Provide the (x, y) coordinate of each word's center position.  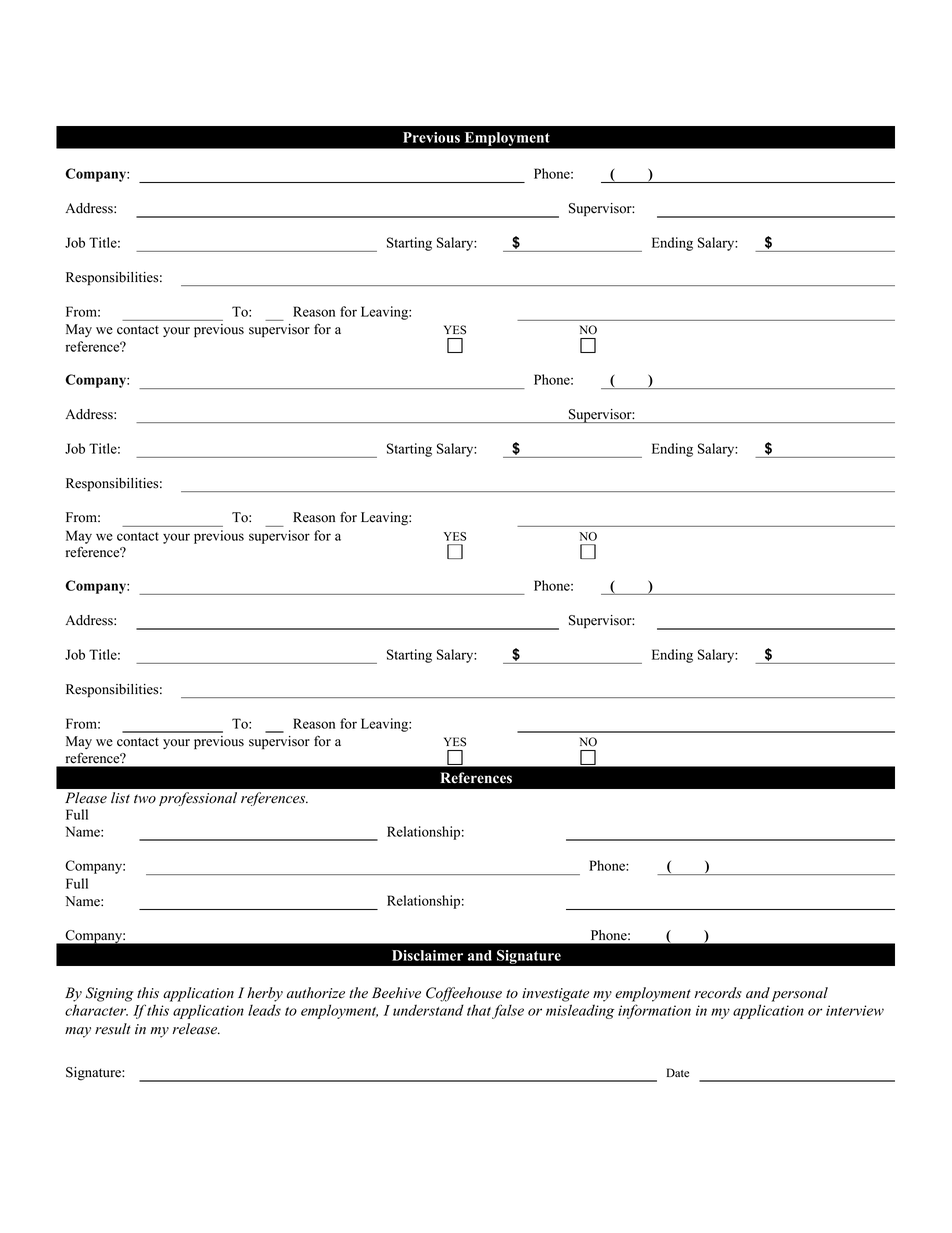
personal (800, 994)
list (120, 797)
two (145, 799)
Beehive (396, 993)
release (196, 1029)
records (718, 993)
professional (198, 799)
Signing (110, 994)
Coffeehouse (464, 994)
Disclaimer (427, 955)
